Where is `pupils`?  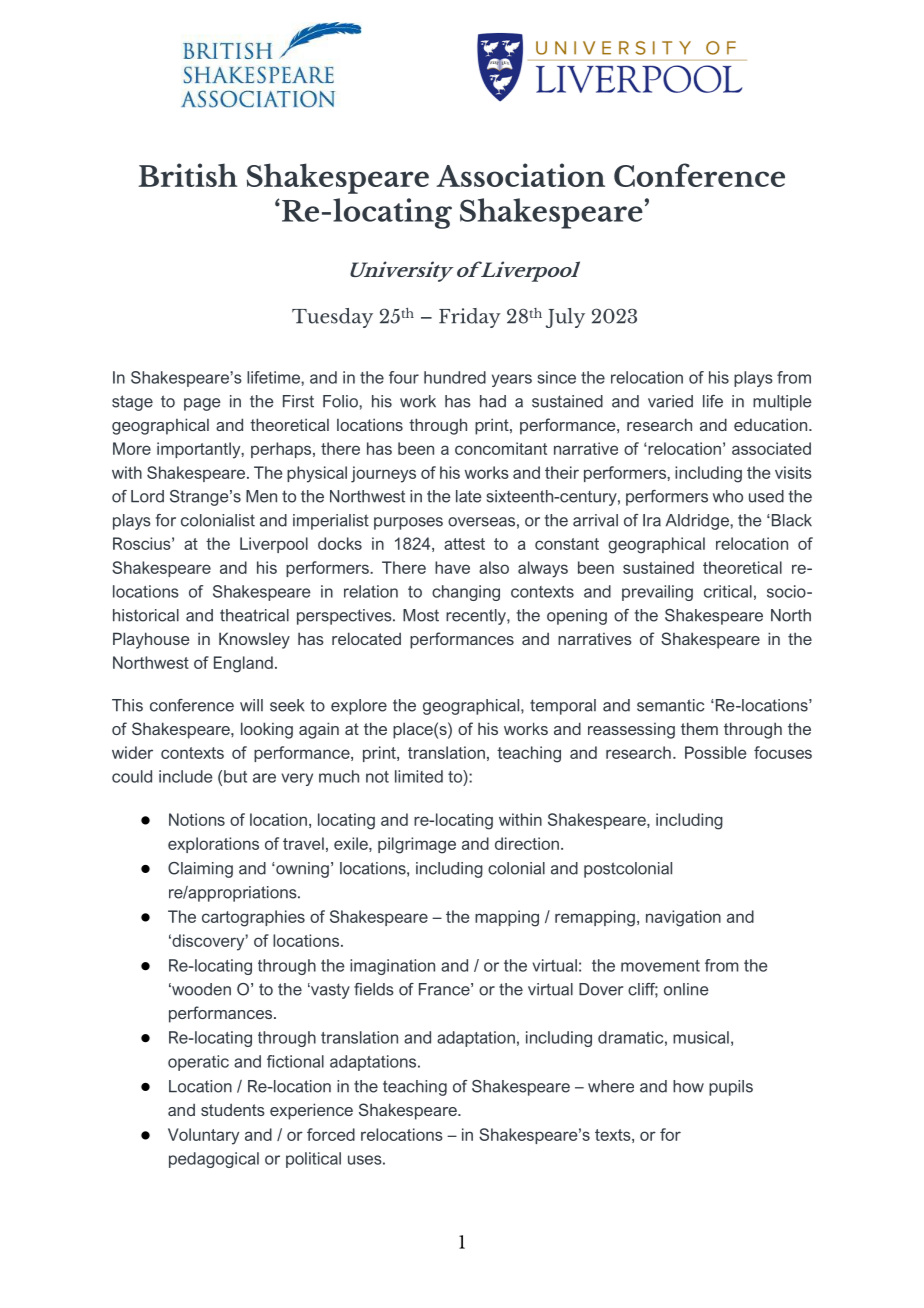 pupils is located at coordinates (731, 1088).
